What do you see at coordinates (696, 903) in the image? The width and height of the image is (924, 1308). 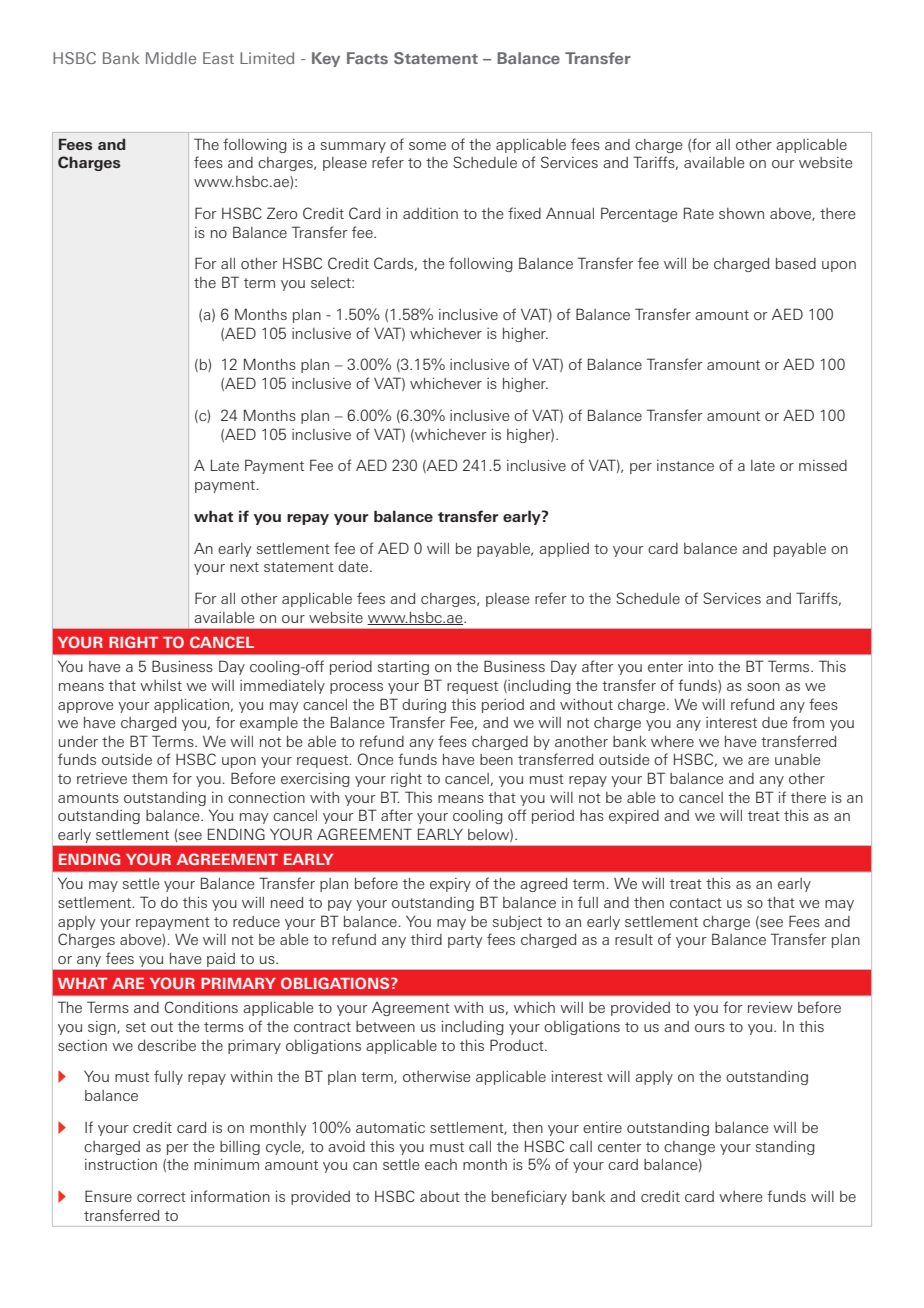 I see `contact` at bounding box center [696, 903].
